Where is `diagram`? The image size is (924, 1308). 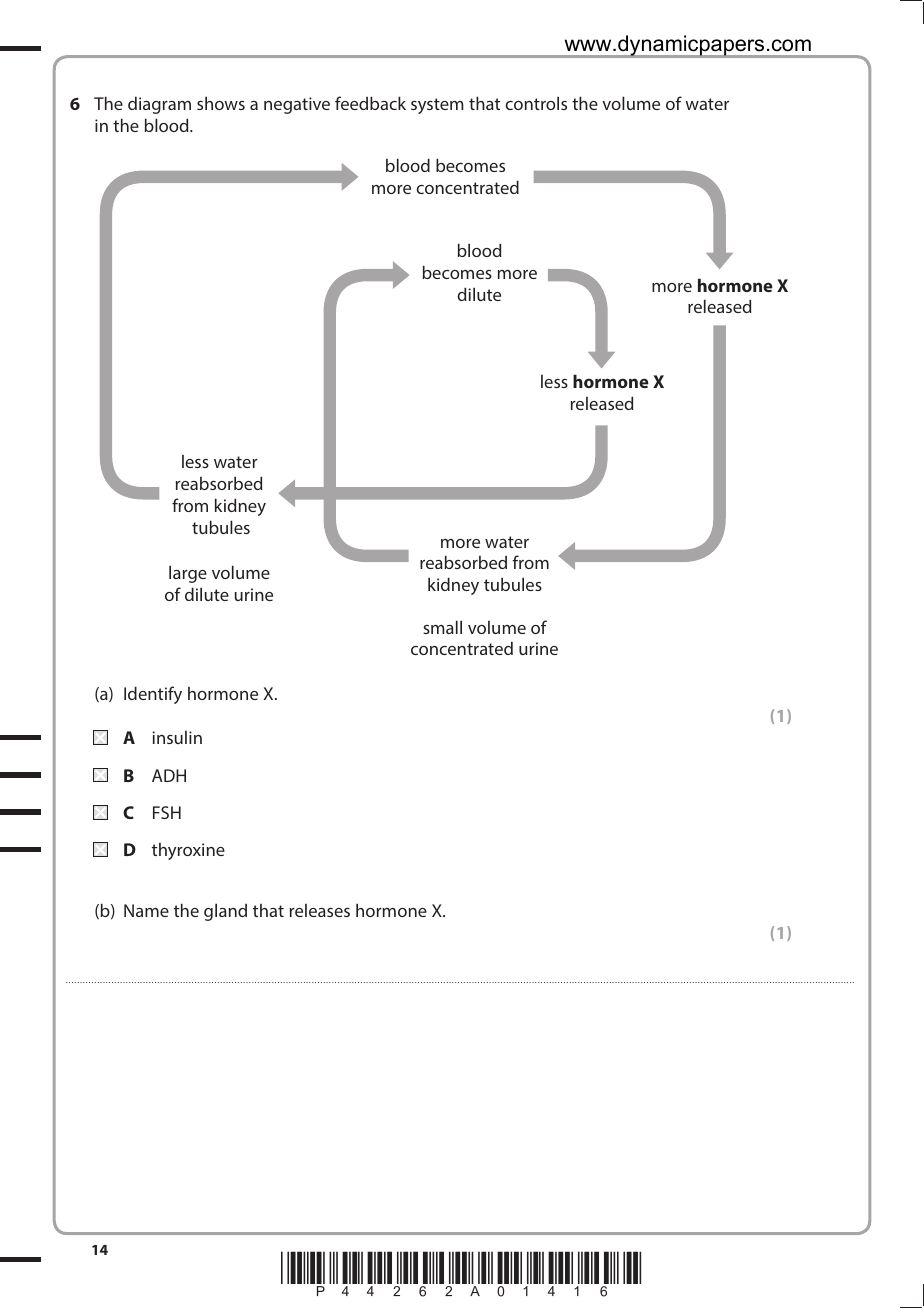
diagram is located at coordinates (159, 105).
